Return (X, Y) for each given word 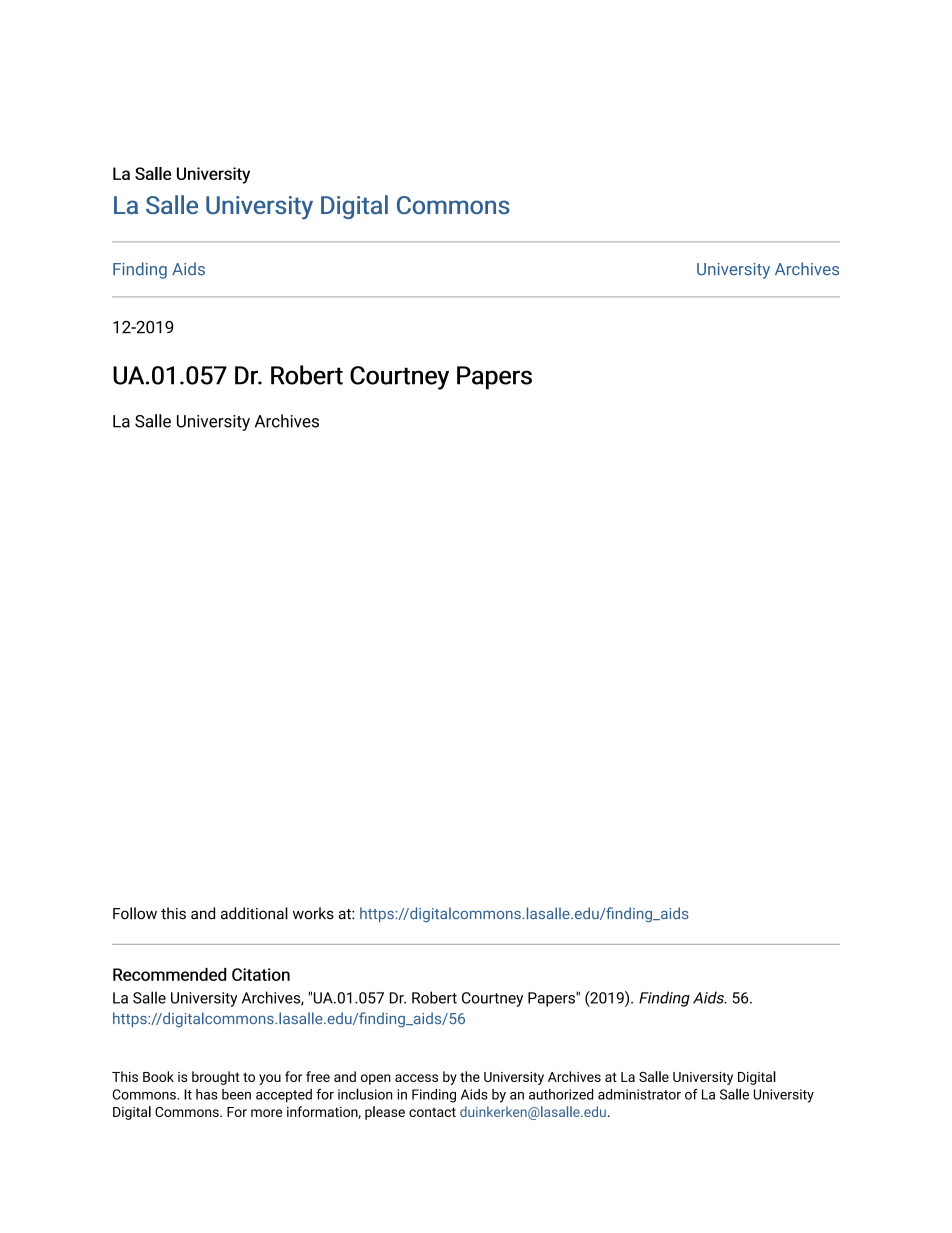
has (207, 1094)
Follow (135, 913)
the (470, 1076)
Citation (261, 974)
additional (254, 913)
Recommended (169, 974)
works (313, 913)
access (416, 1078)
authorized (561, 1094)
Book (158, 1076)
